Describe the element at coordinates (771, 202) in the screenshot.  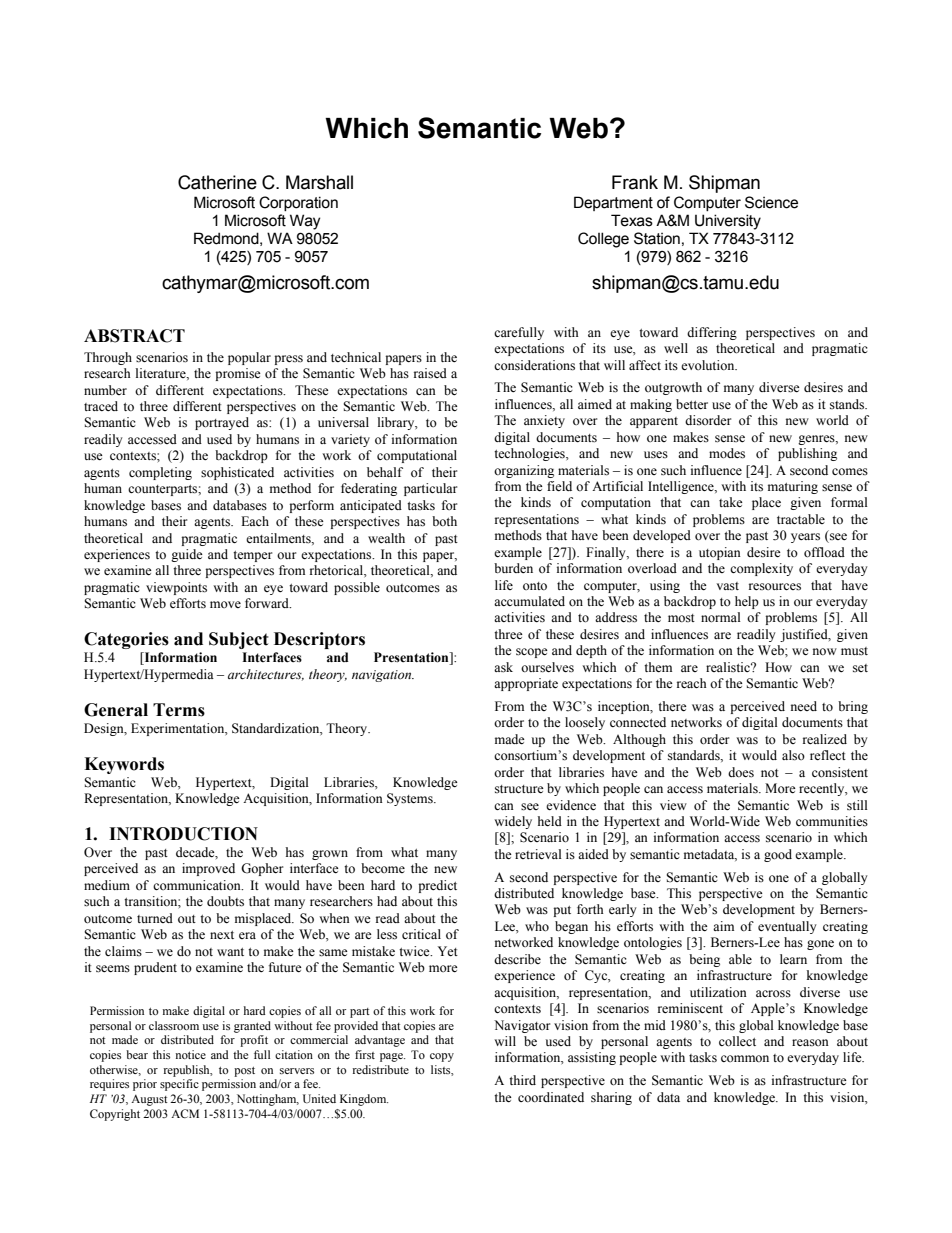
I see `Science` at that location.
